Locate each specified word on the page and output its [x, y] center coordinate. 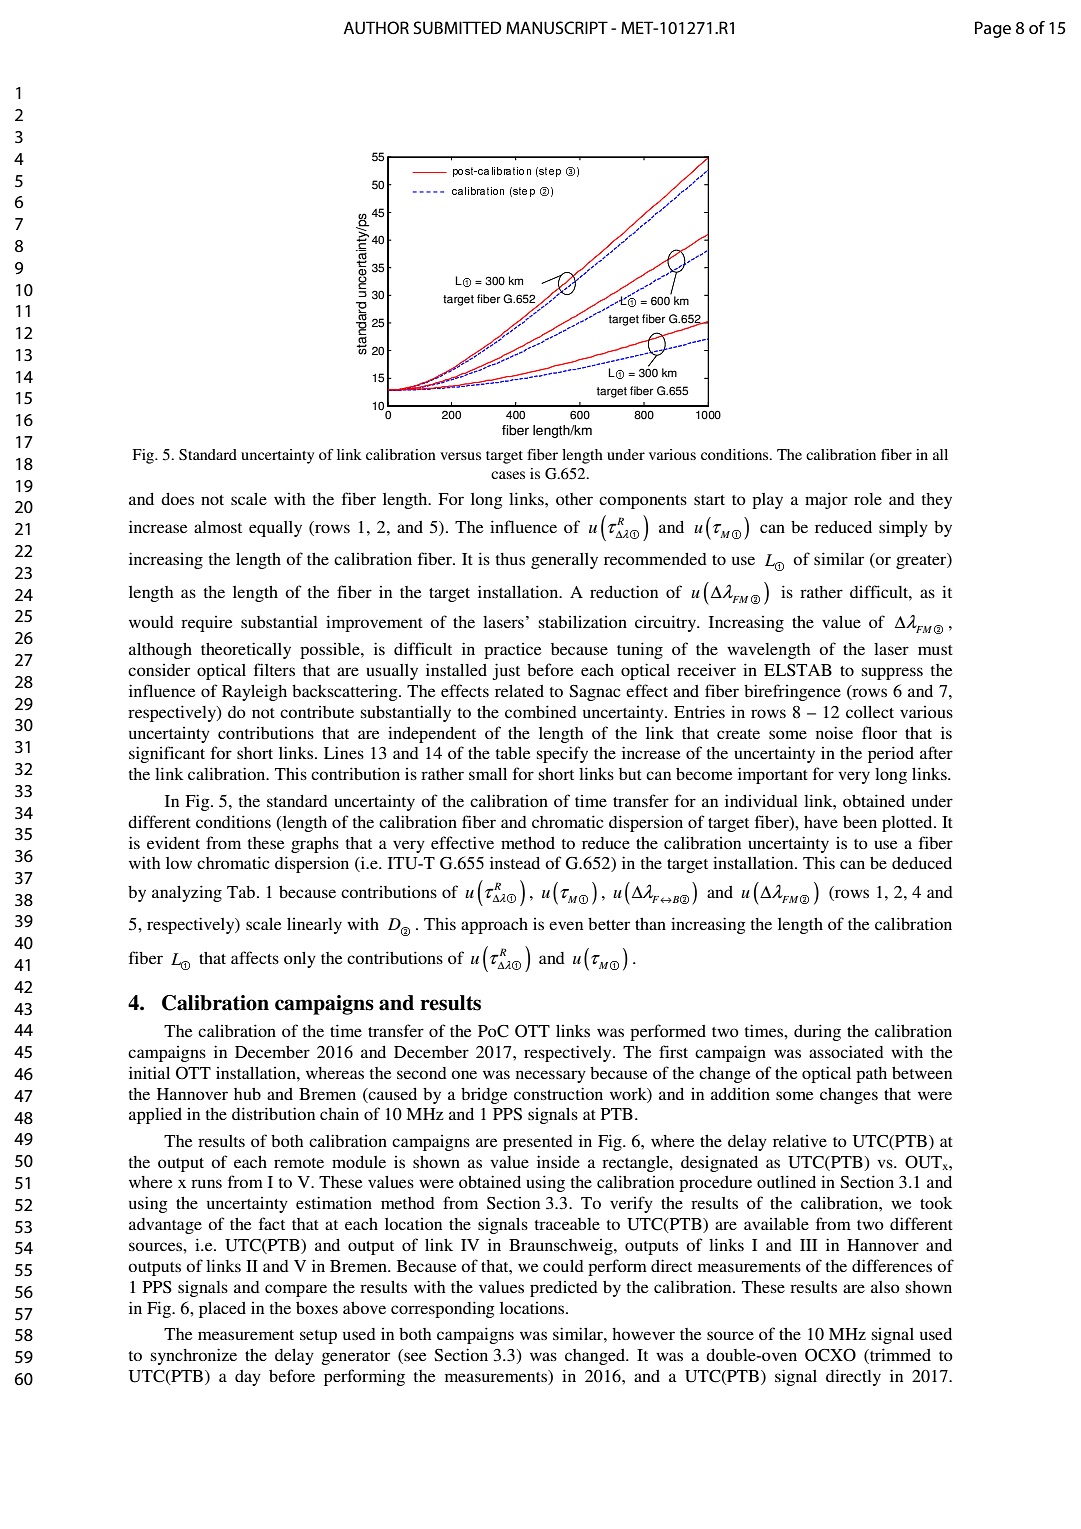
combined [541, 711]
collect [870, 712]
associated [846, 1051]
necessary [551, 1076]
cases [508, 475]
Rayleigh [254, 692]
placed [222, 1310]
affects [255, 957]
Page [993, 29]
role [868, 499]
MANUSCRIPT [557, 28]
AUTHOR [376, 27]
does [177, 499]
